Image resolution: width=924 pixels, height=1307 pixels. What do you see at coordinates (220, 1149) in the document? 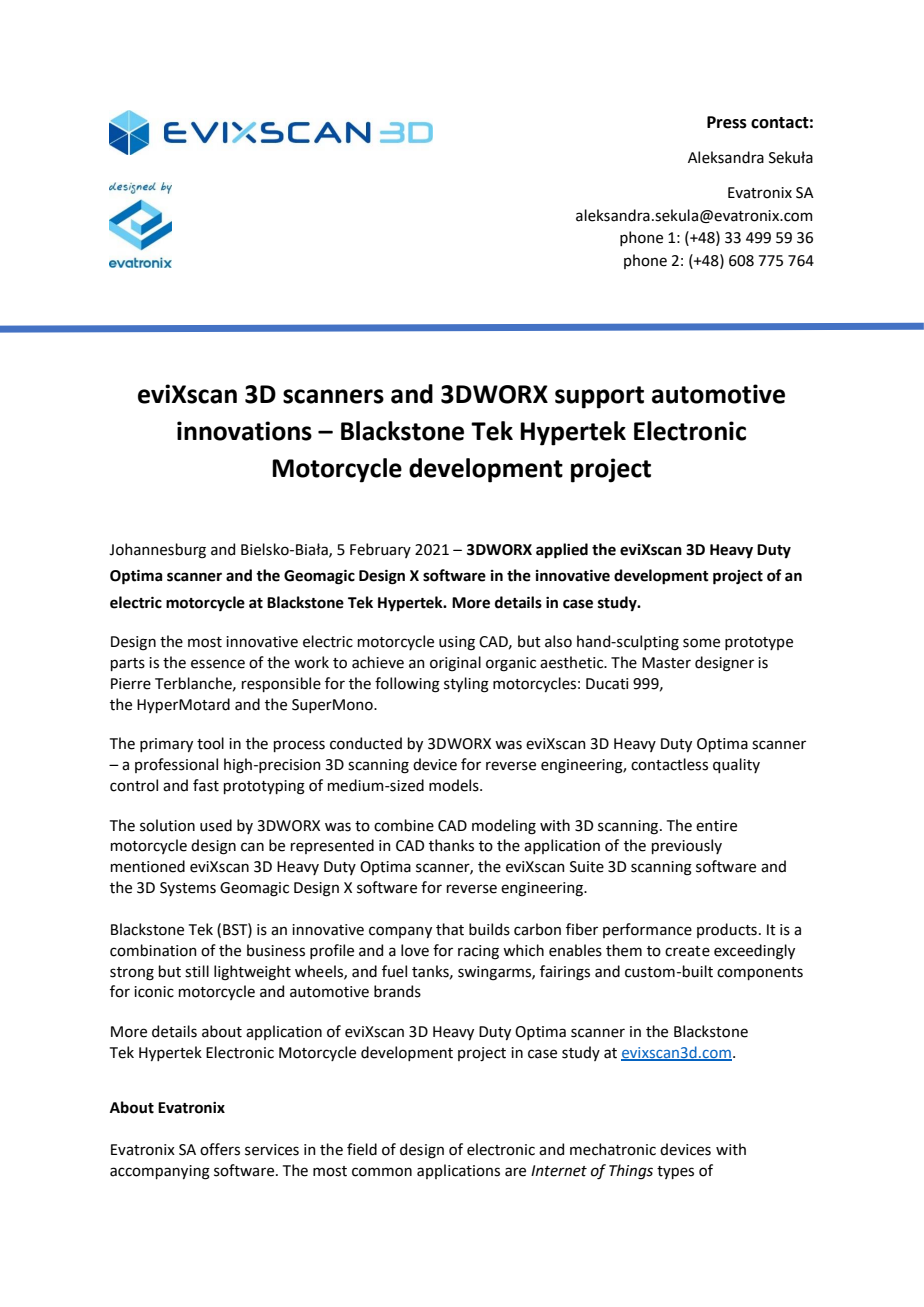
I see `offers` at bounding box center [220, 1149].
